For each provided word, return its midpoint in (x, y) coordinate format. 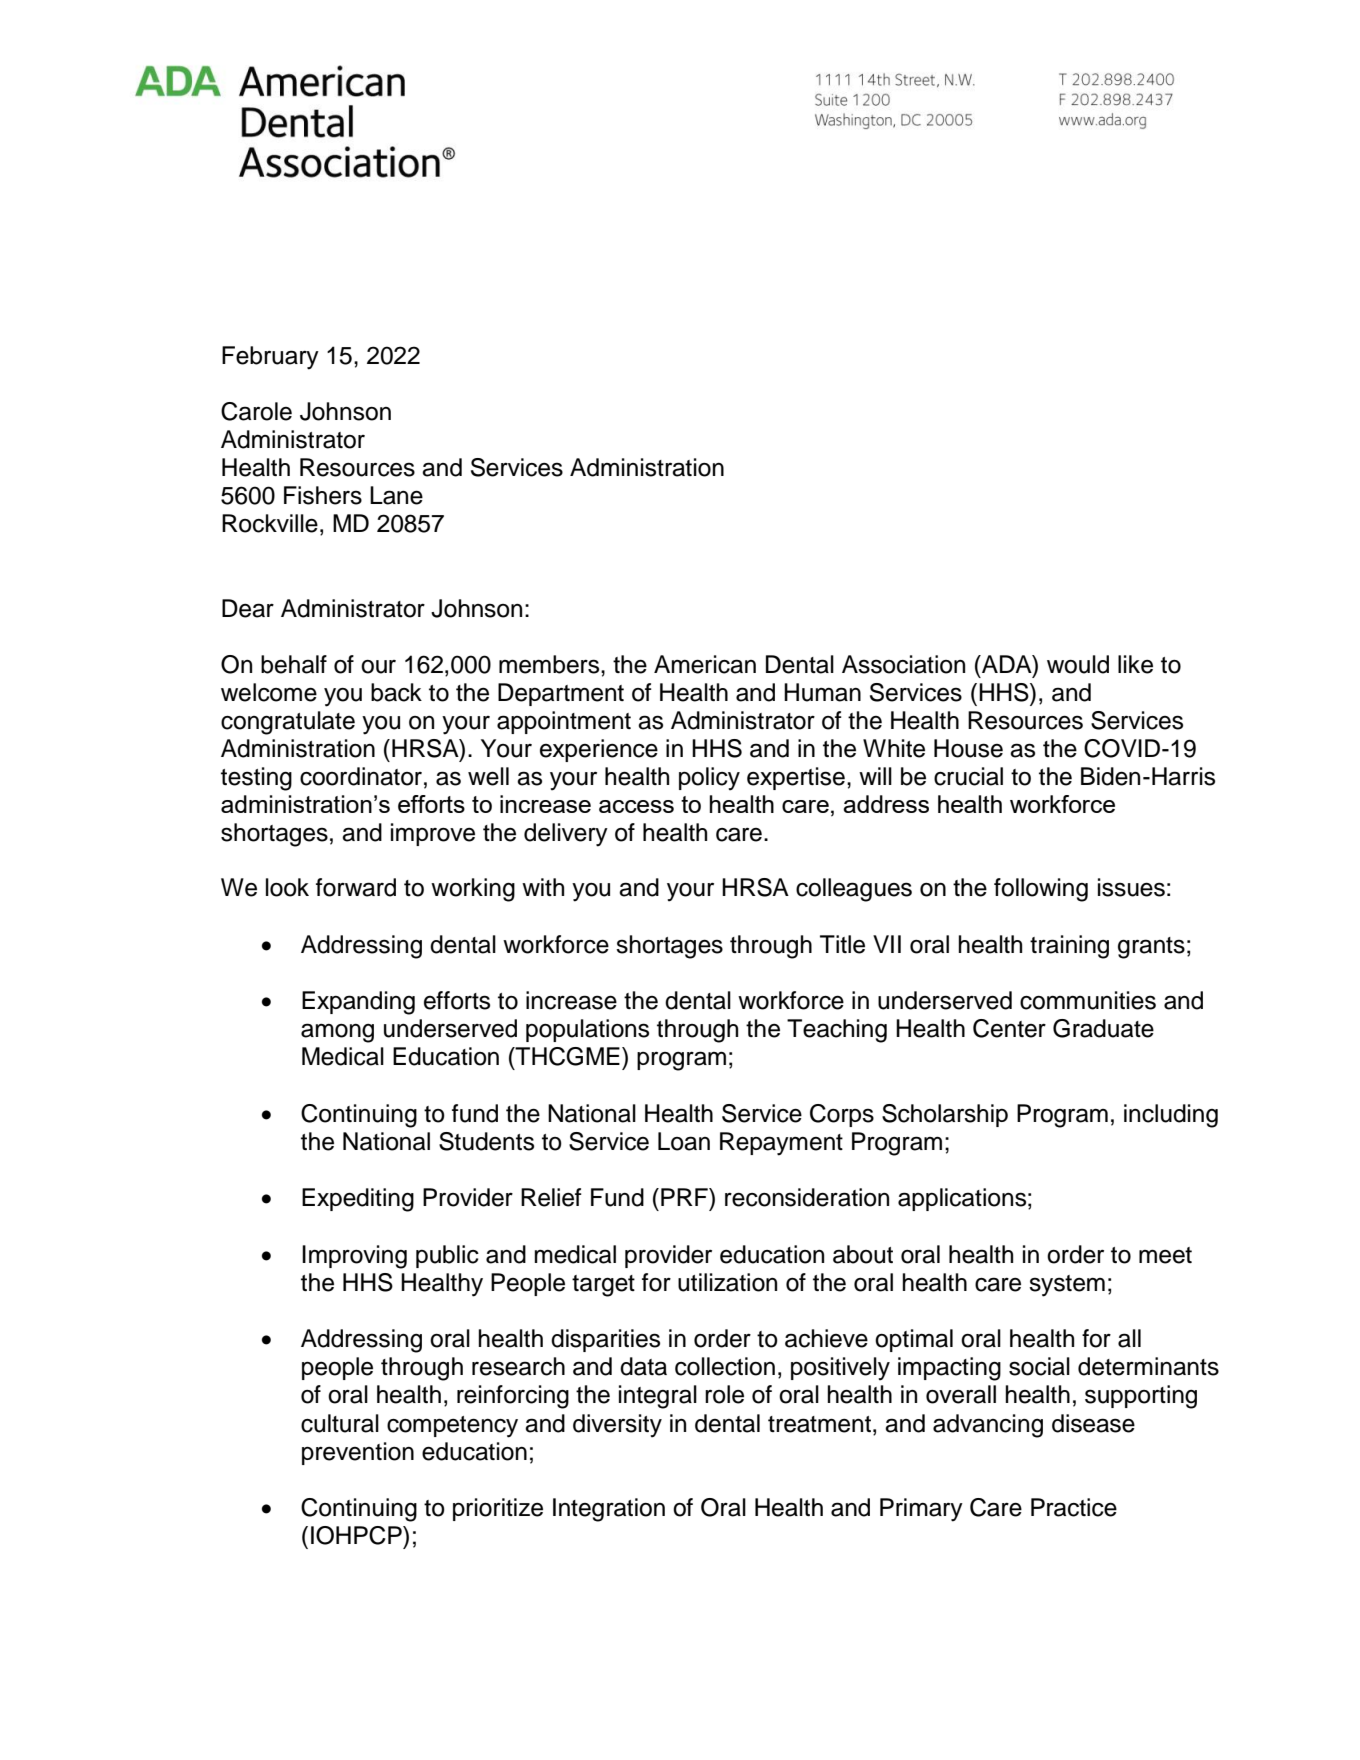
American (705, 664)
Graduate (1103, 1028)
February (270, 358)
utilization (727, 1282)
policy (709, 779)
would (1078, 664)
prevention (358, 1453)
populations (587, 1030)
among (337, 1033)
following (1041, 890)
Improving (354, 1257)
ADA (1007, 664)
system (1067, 1286)
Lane (396, 495)
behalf (294, 664)
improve (433, 834)
